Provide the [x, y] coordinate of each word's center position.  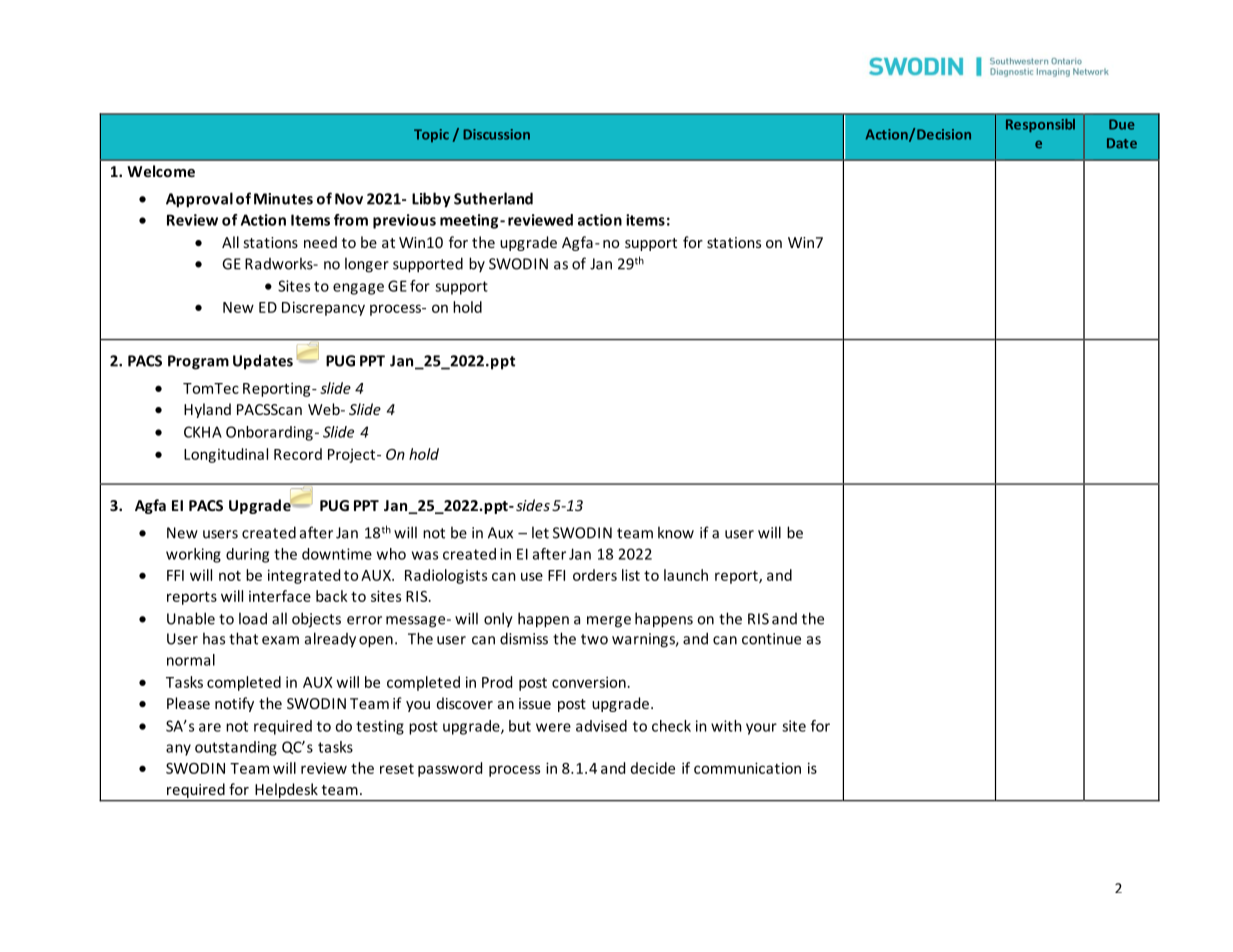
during [247, 555]
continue [771, 639]
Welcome [161, 171]
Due [1122, 124]
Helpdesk [286, 792]
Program [198, 362]
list [631, 575]
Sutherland [493, 198]
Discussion [496, 134]
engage [358, 289]
